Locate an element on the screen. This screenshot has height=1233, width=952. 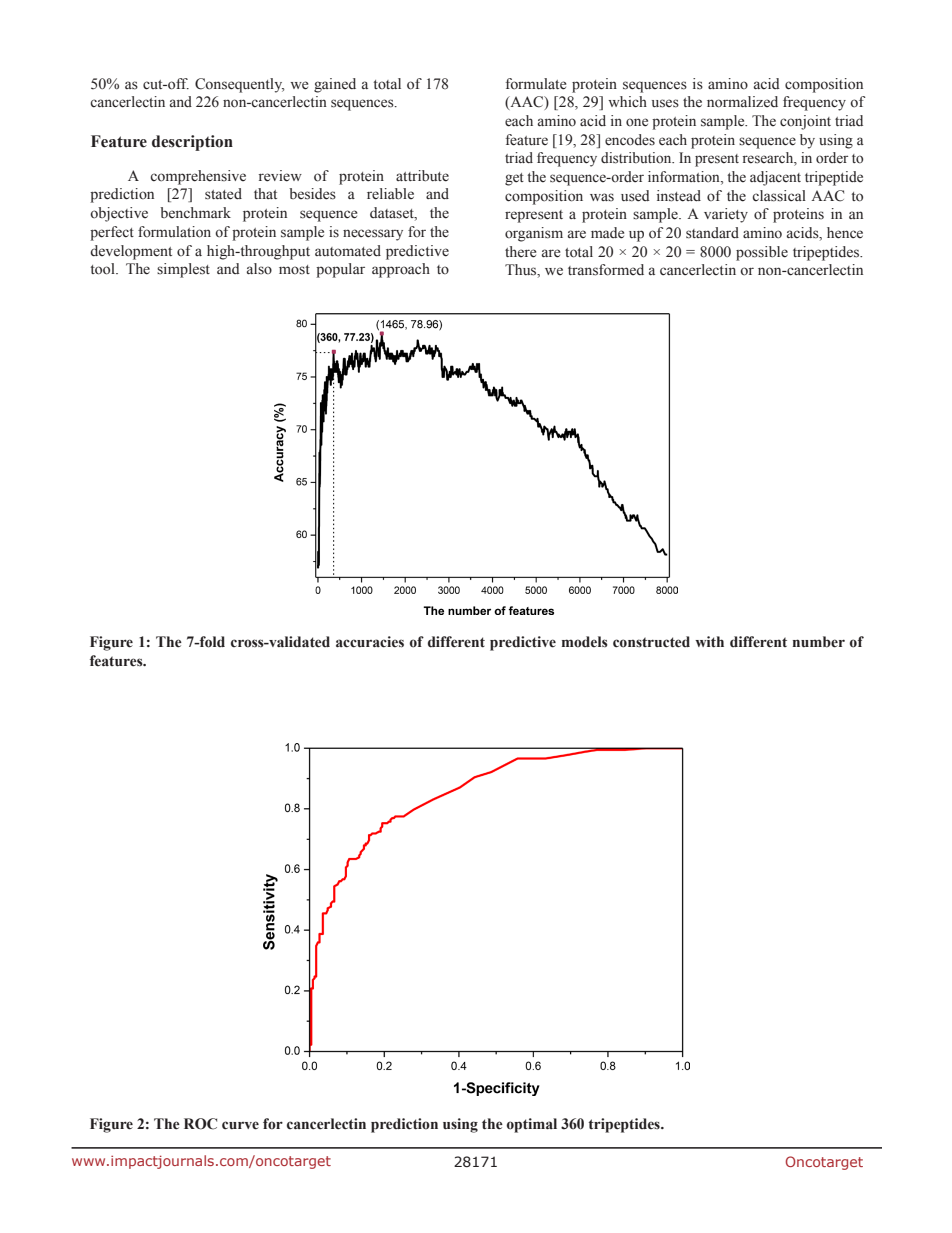
possible is located at coordinates (762, 253).
